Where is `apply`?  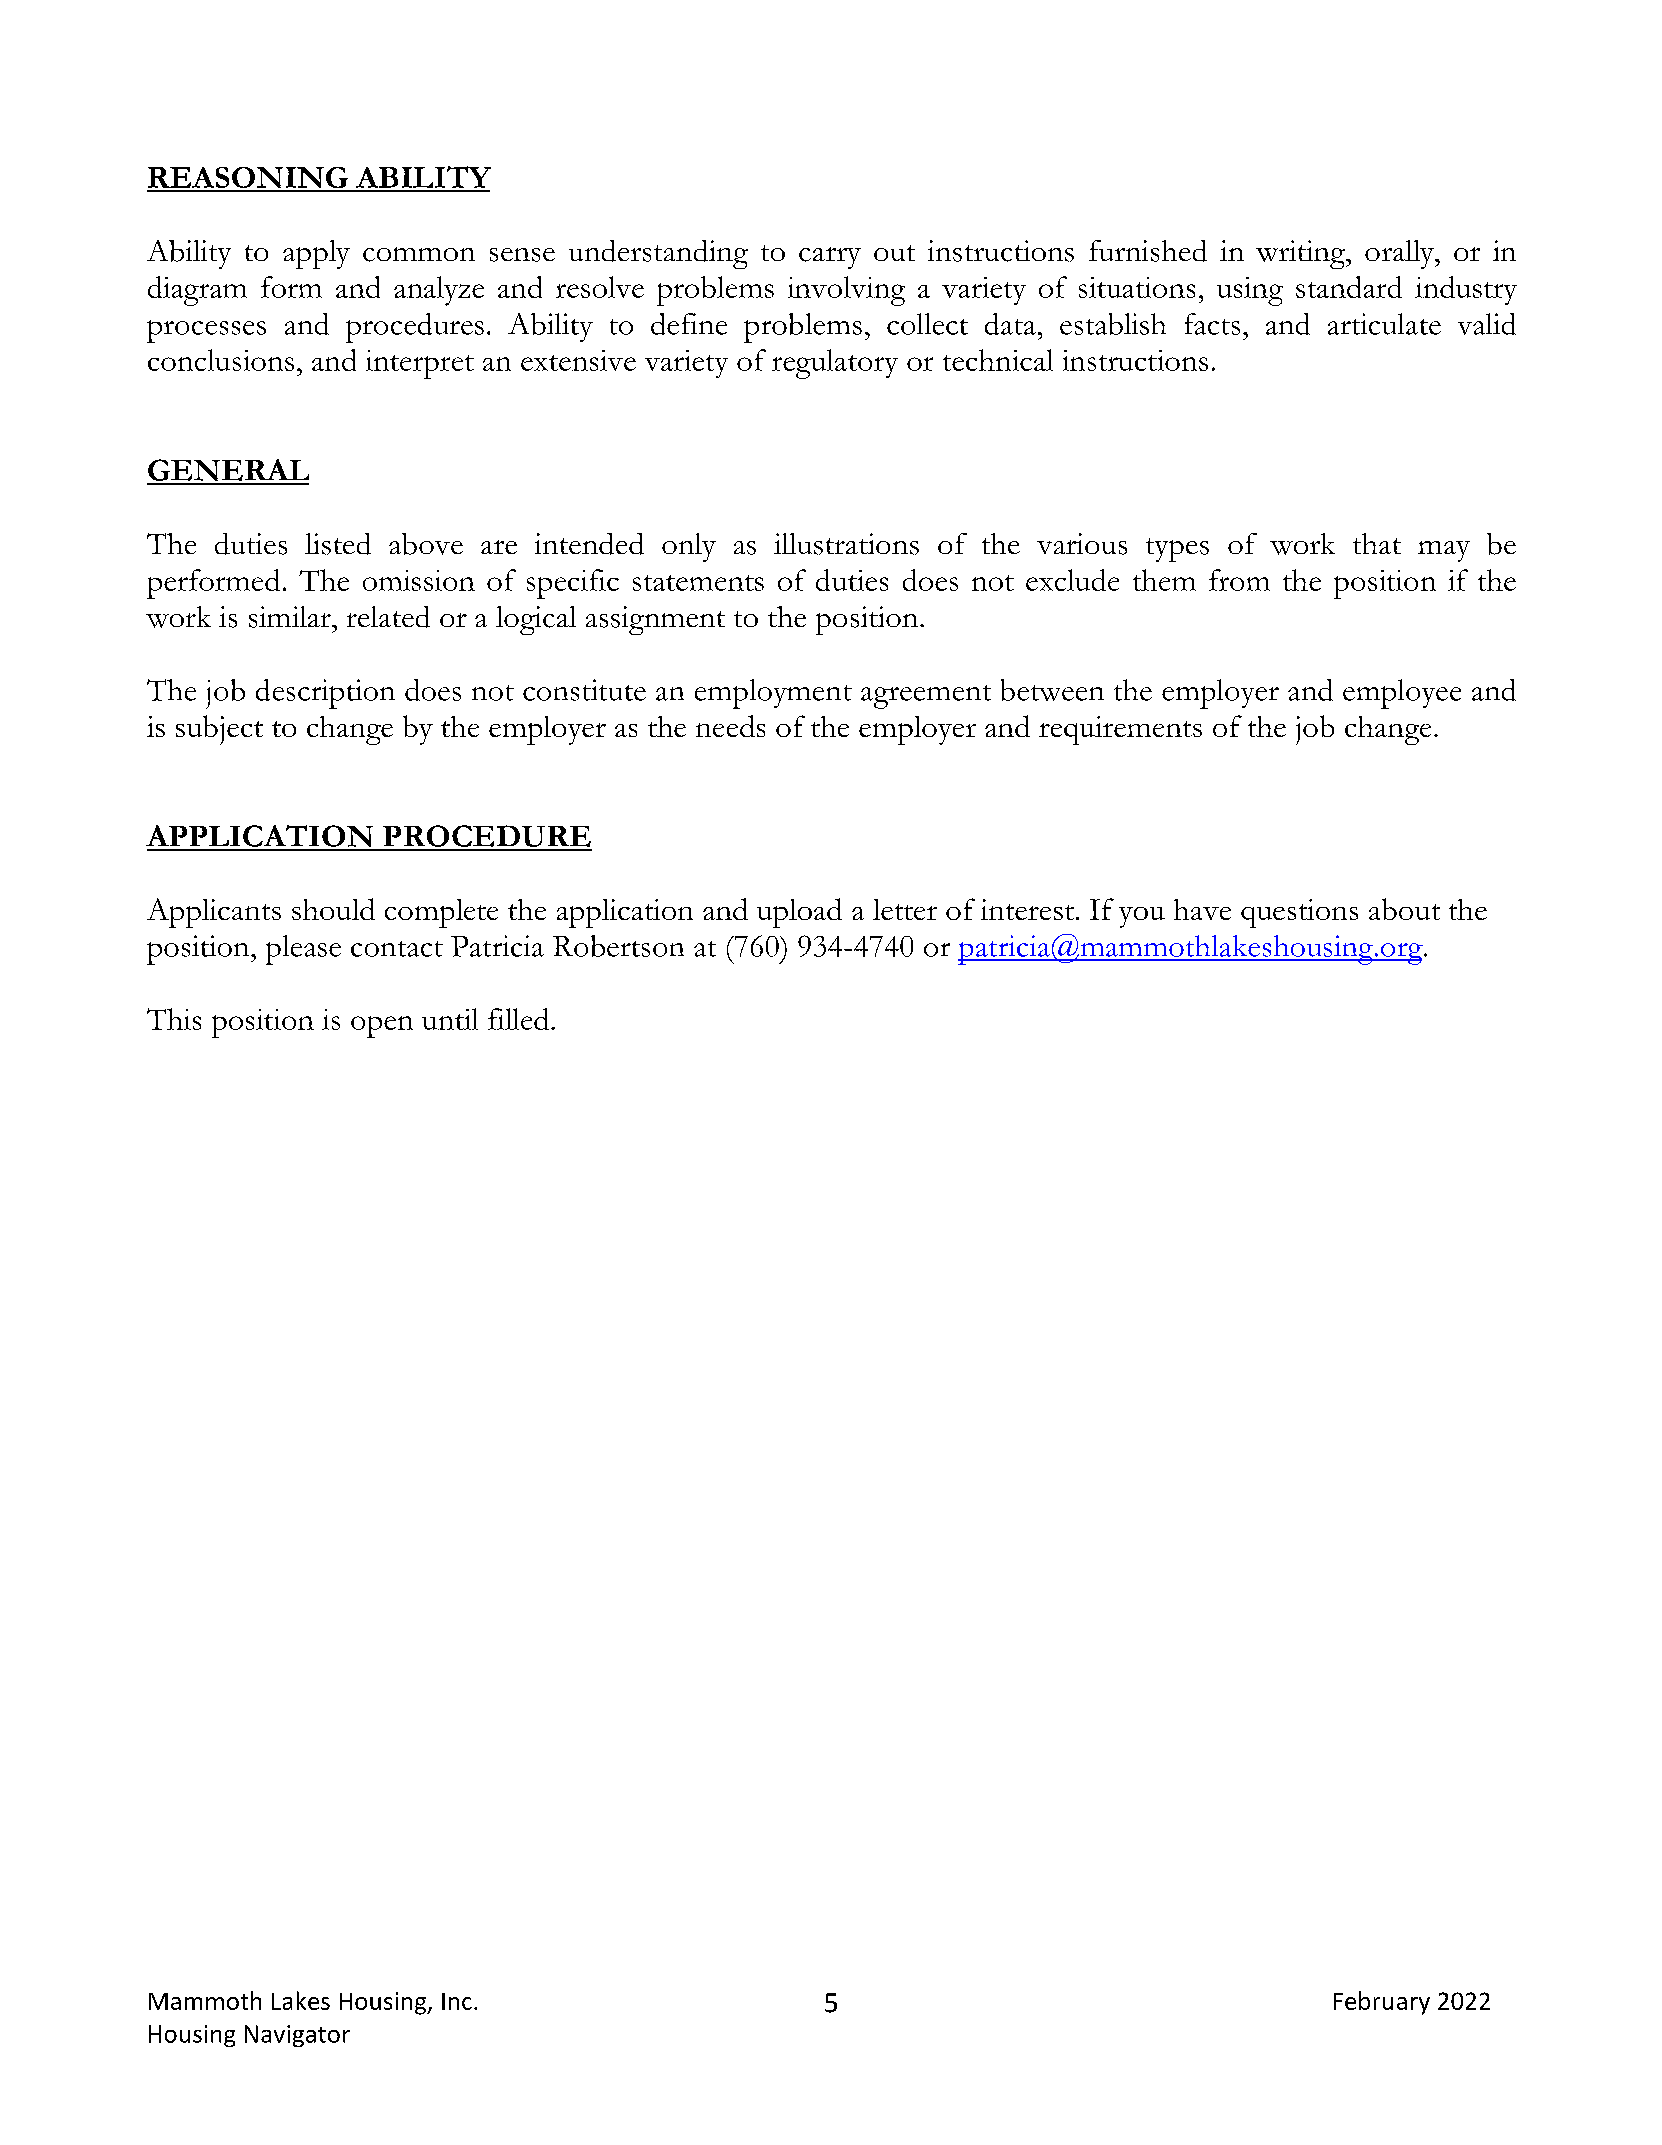 apply is located at coordinates (316, 254).
